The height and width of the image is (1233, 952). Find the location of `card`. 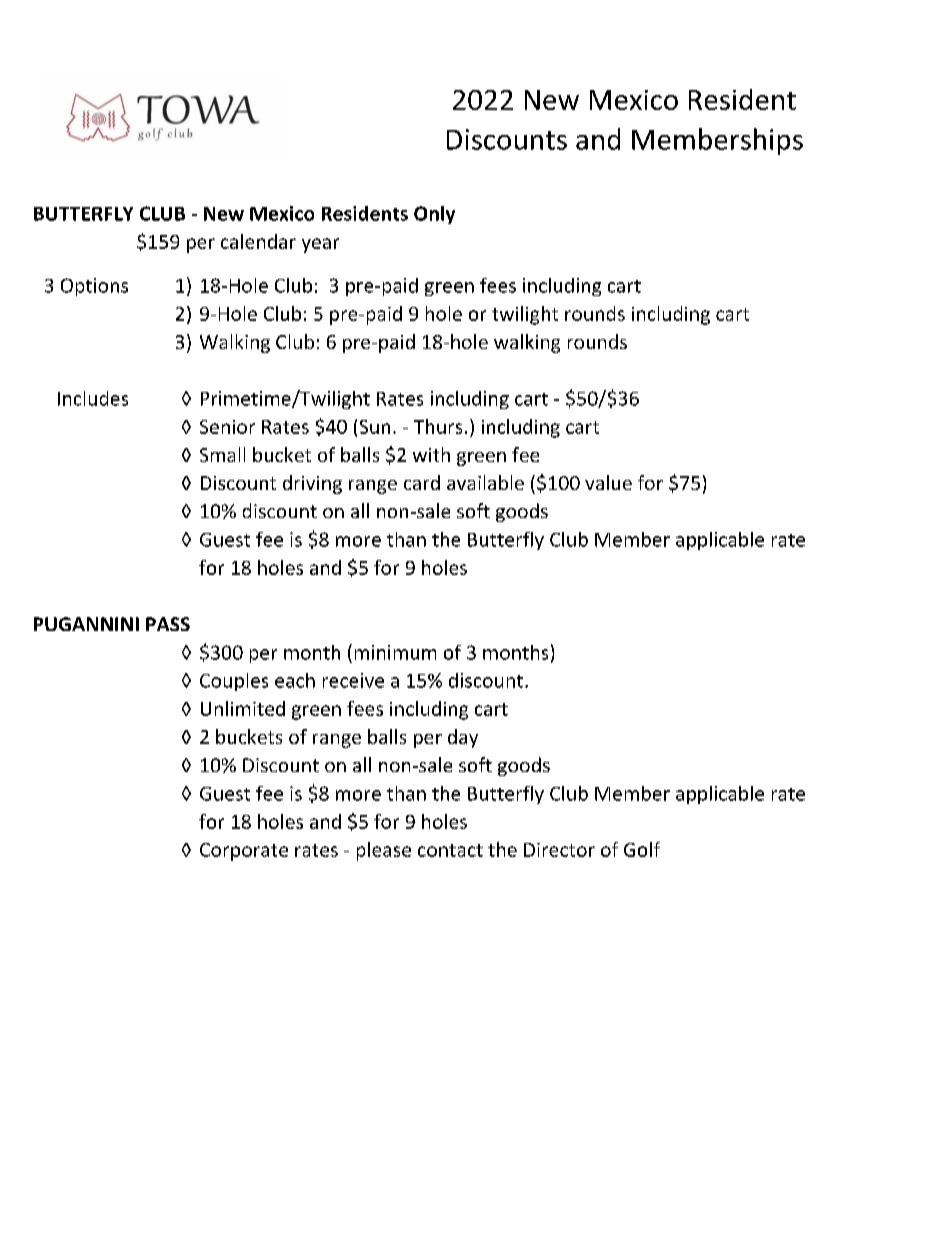

card is located at coordinates (422, 482).
